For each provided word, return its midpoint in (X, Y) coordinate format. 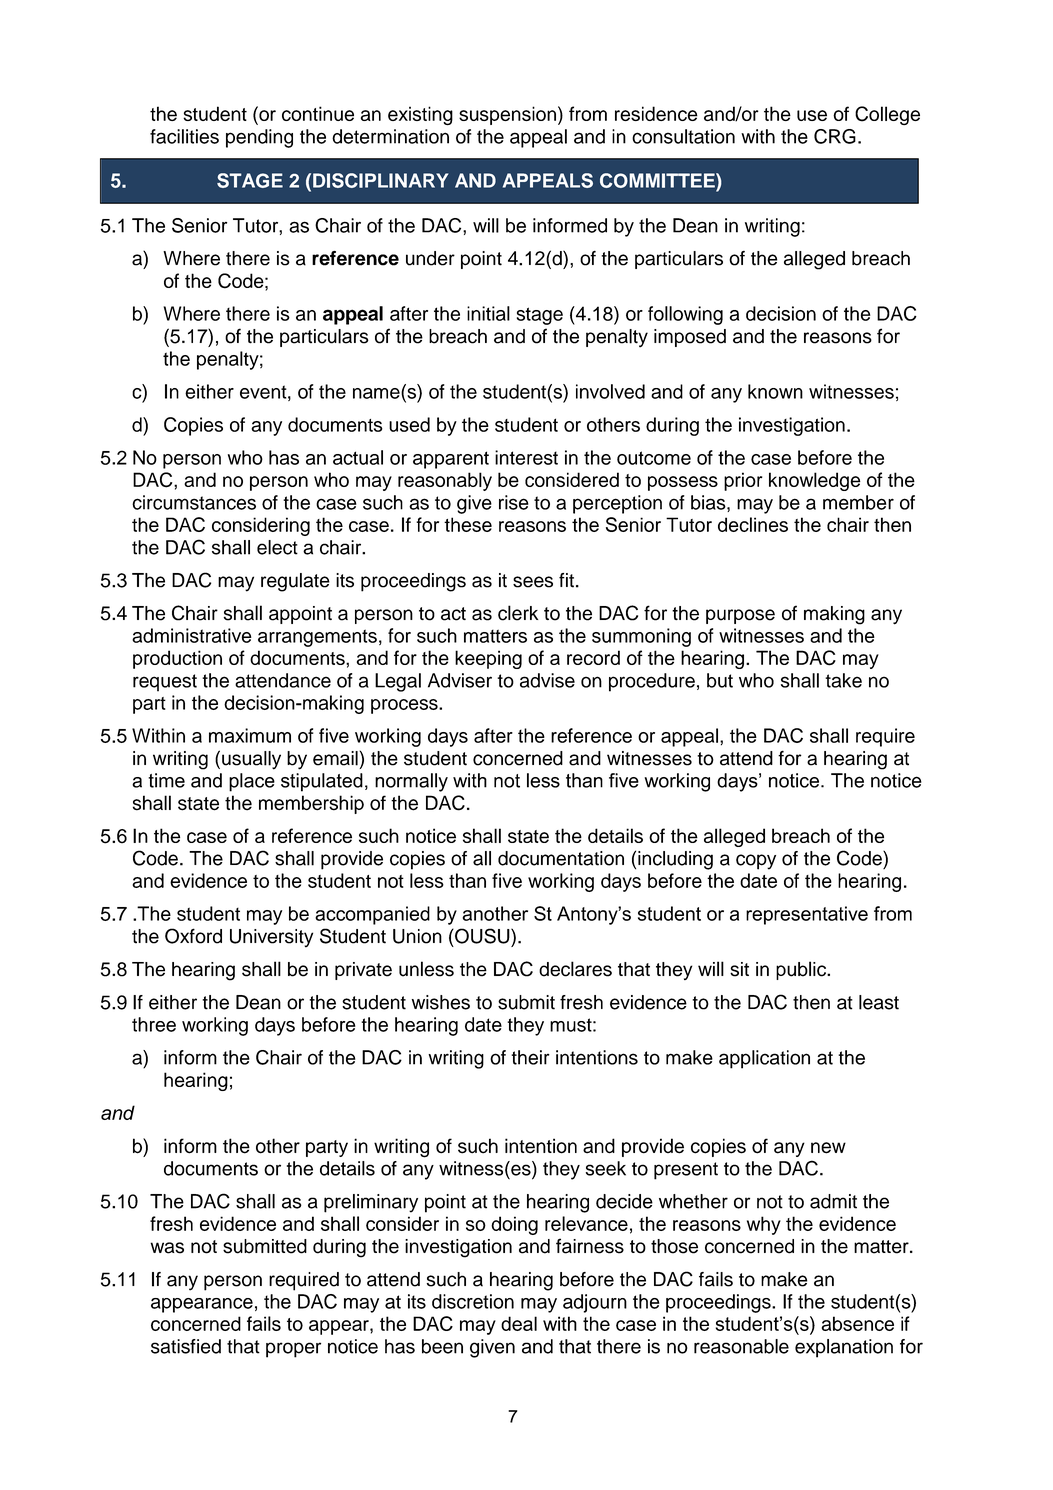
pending (259, 138)
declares (575, 969)
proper (293, 1350)
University (271, 938)
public (802, 970)
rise (514, 502)
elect (277, 547)
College (887, 115)
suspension (507, 115)
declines (753, 524)
